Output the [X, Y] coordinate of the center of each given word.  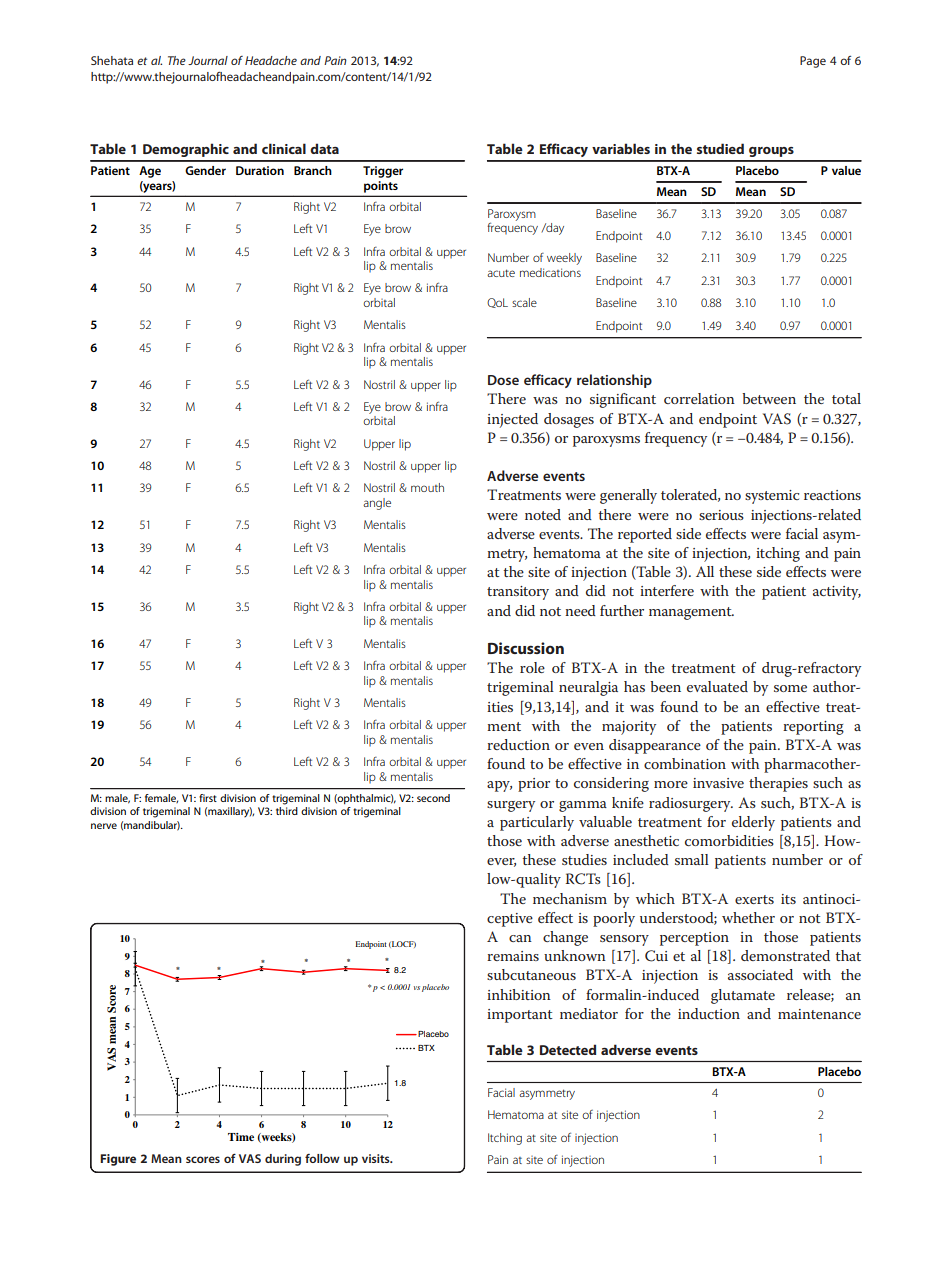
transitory [518, 593]
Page [813, 62]
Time [241, 1137]
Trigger [383, 172]
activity [837, 593]
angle [377, 504]
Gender [205, 170]
